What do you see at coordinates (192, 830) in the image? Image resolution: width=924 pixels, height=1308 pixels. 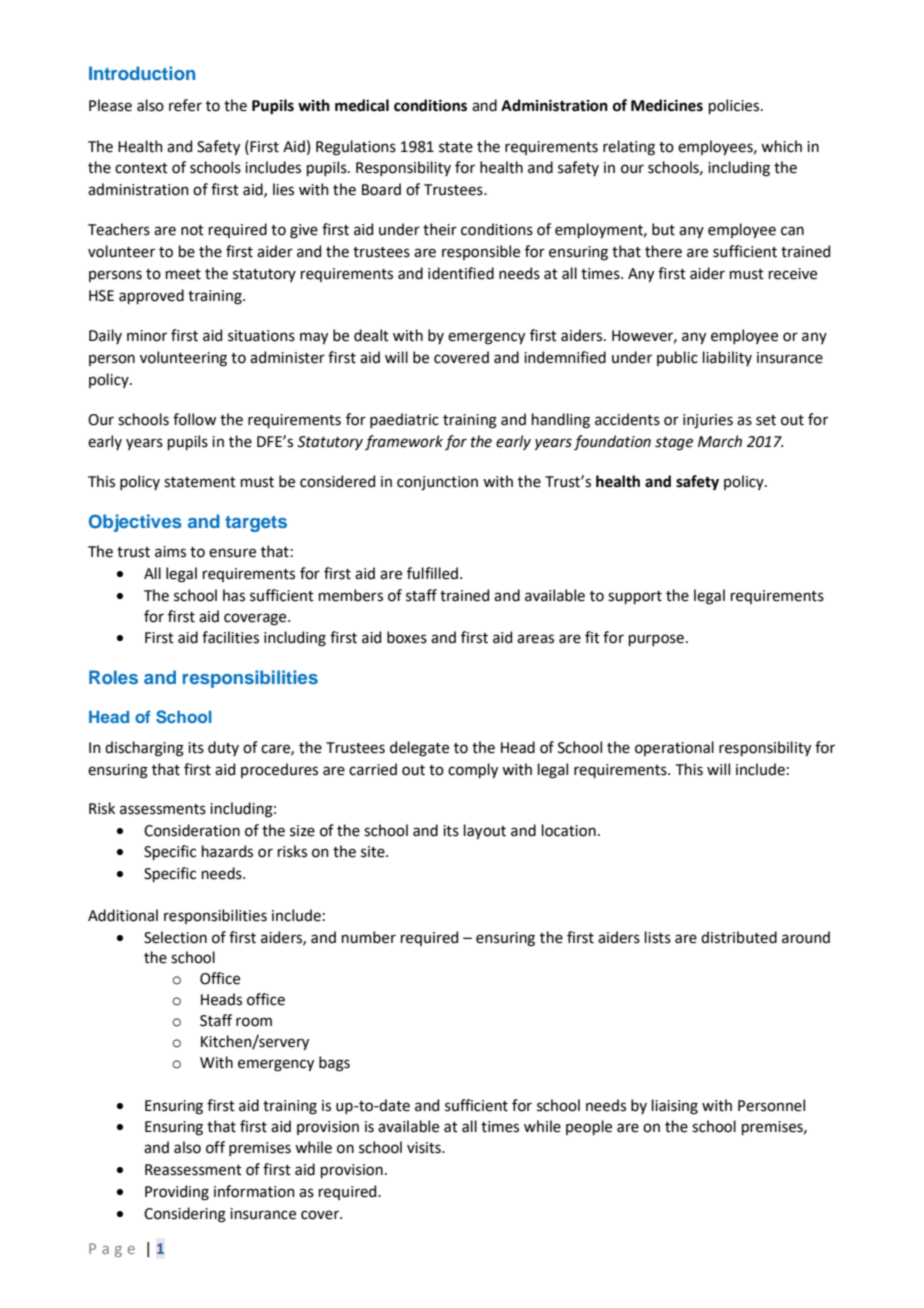 I see `Consideration` at bounding box center [192, 830].
